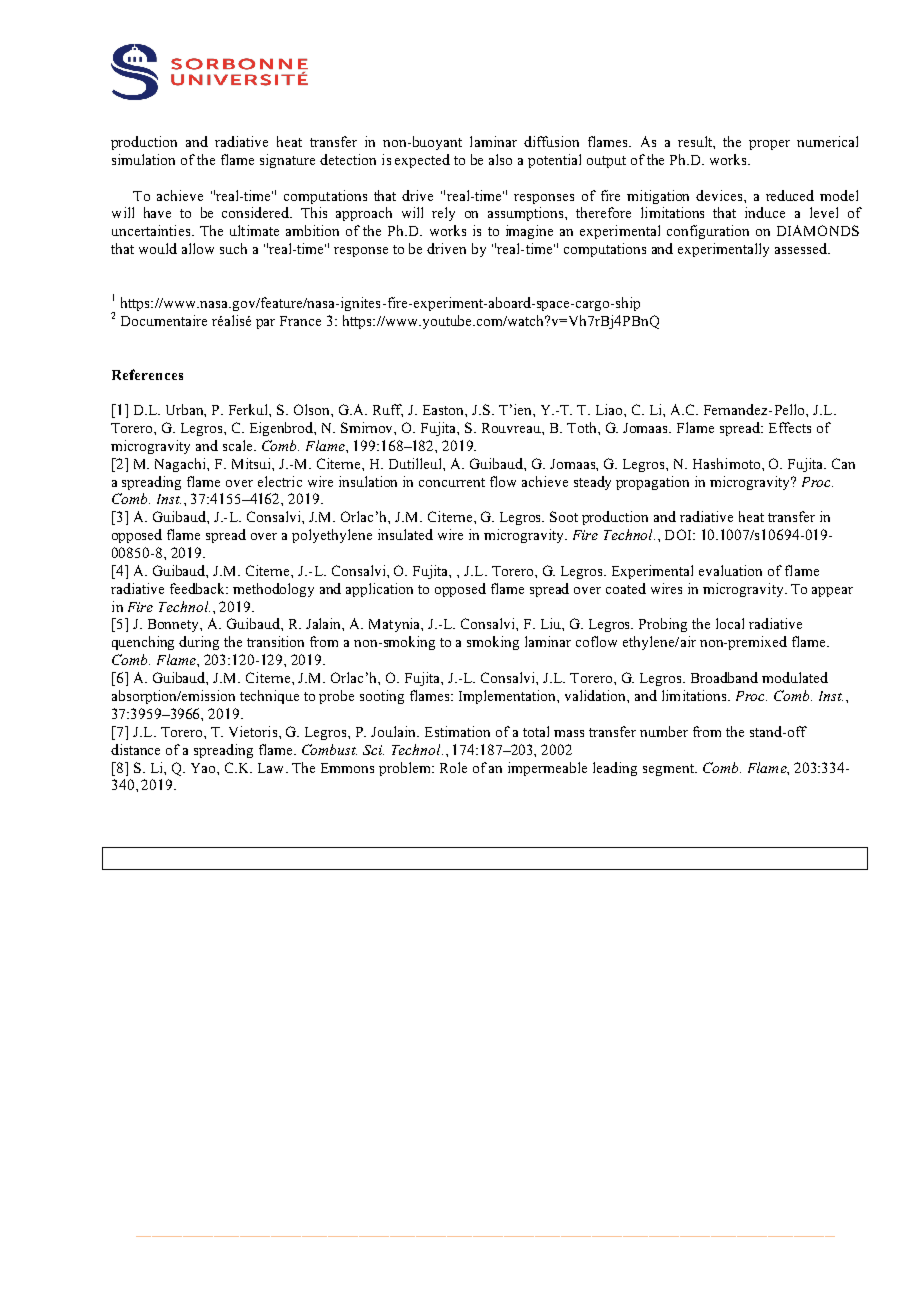  What do you see at coordinates (769, 145) in the page?
I see `proper` at bounding box center [769, 145].
